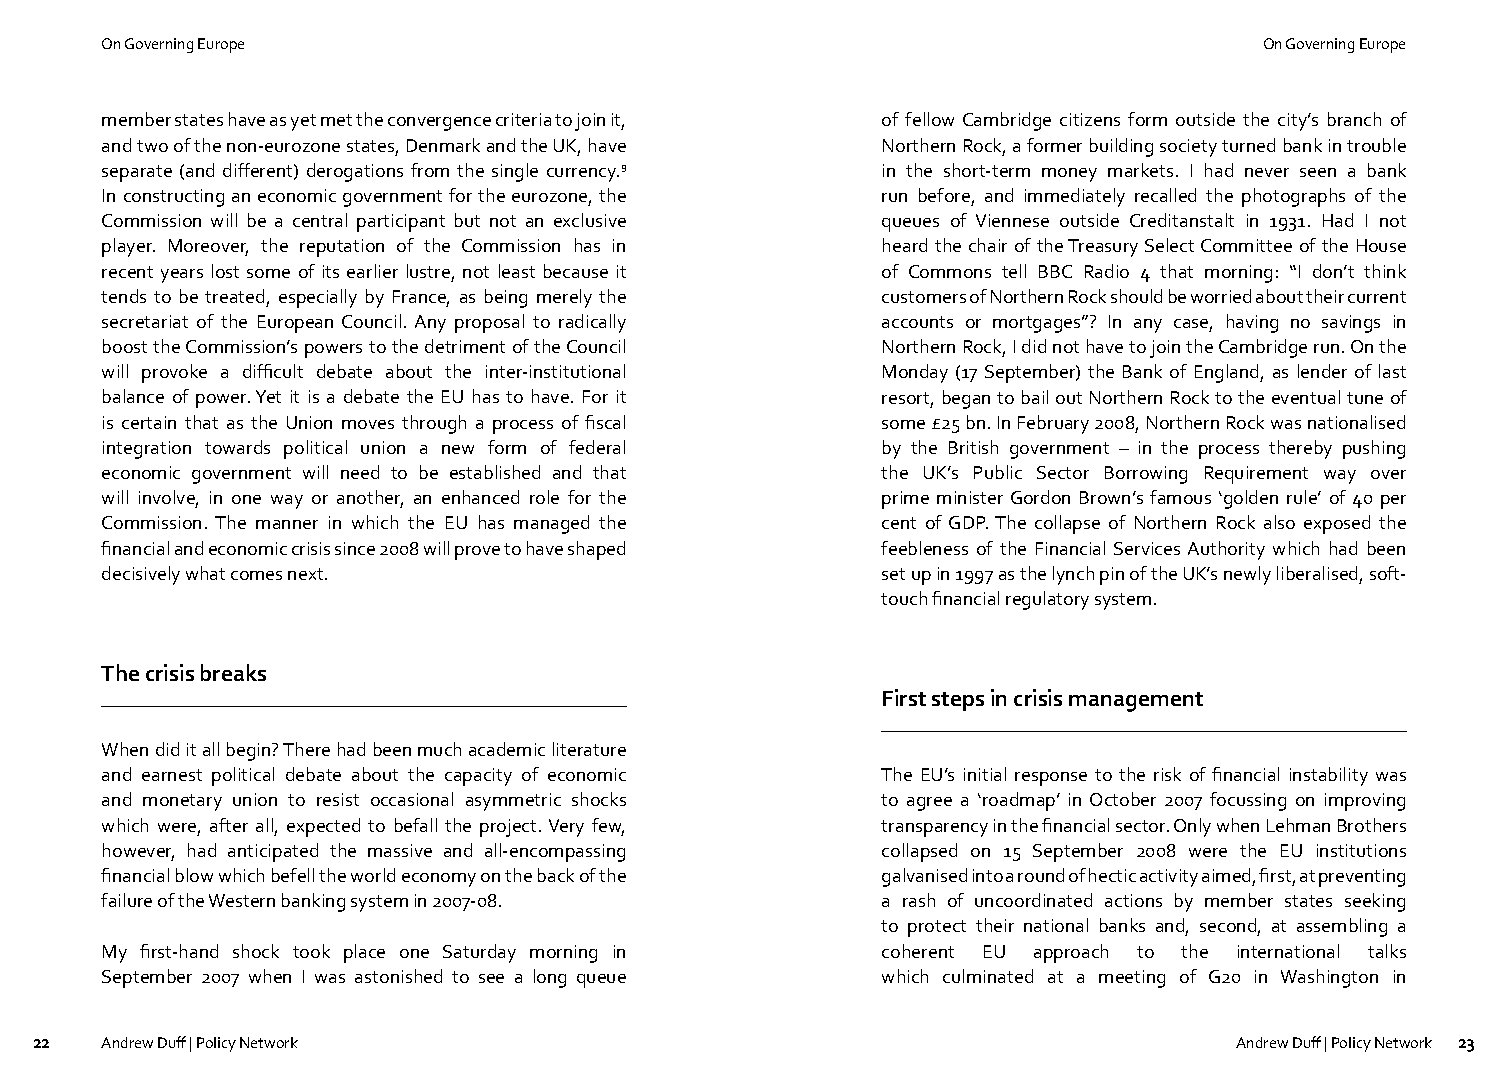  Describe the element at coordinates (1167, 774) in the screenshot. I see `risk` at that location.
